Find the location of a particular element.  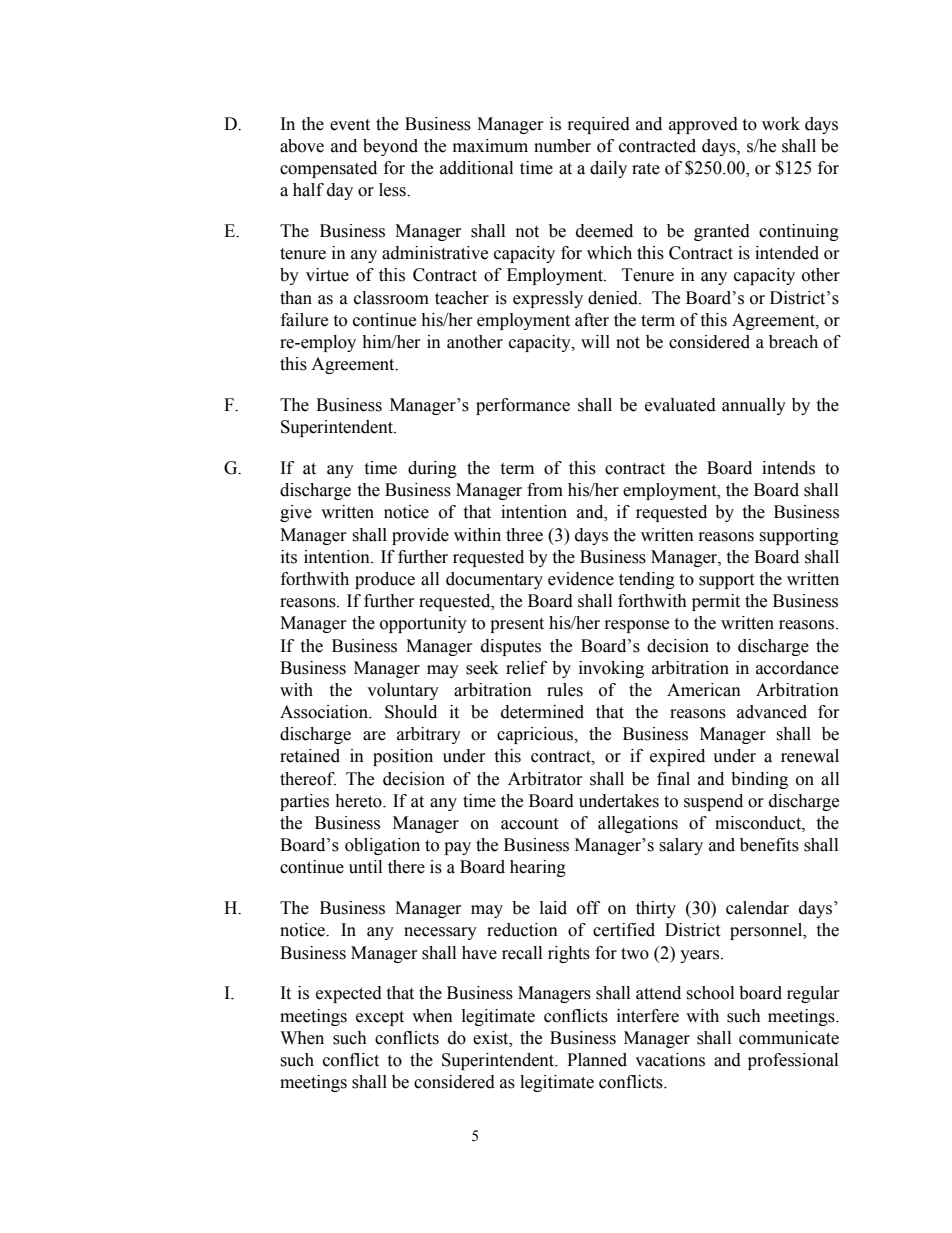

evidence is located at coordinates (581, 579).
